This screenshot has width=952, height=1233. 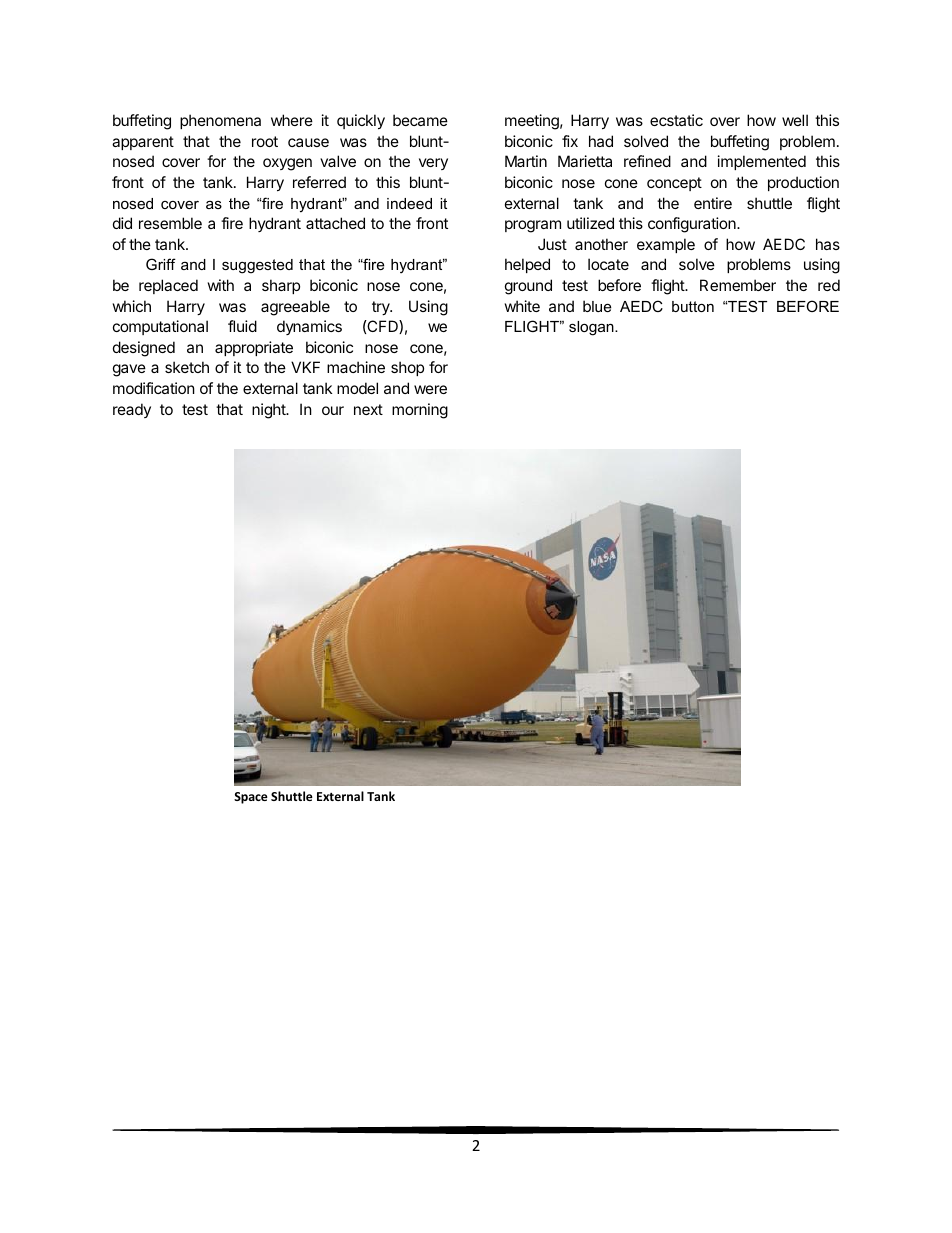 I want to click on Space, so click(x=251, y=798).
